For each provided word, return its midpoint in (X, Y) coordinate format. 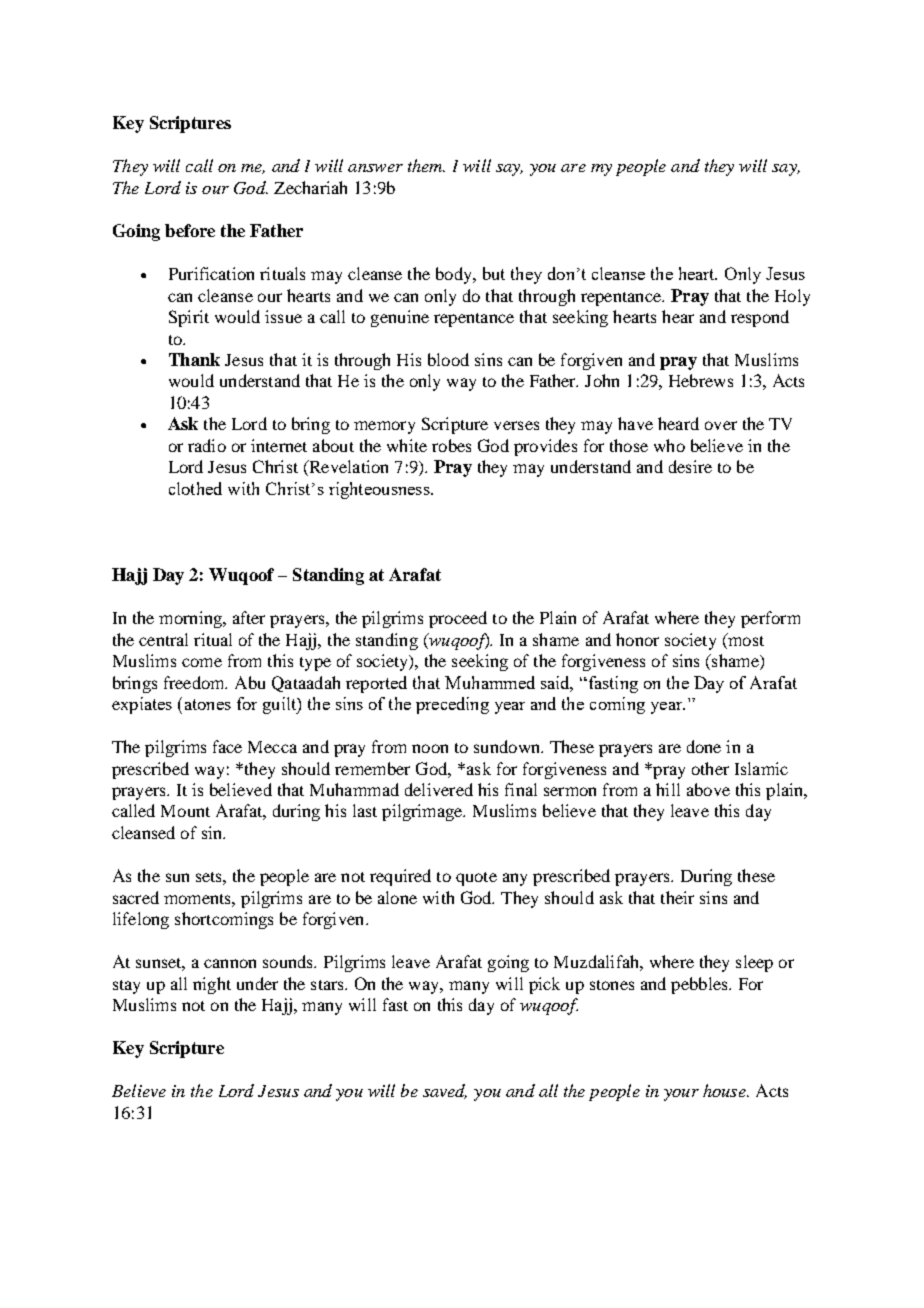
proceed (458, 619)
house (725, 1090)
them (426, 165)
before (190, 230)
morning (191, 619)
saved (445, 1091)
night (212, 985)
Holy (792, 297)
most (745, 639)
